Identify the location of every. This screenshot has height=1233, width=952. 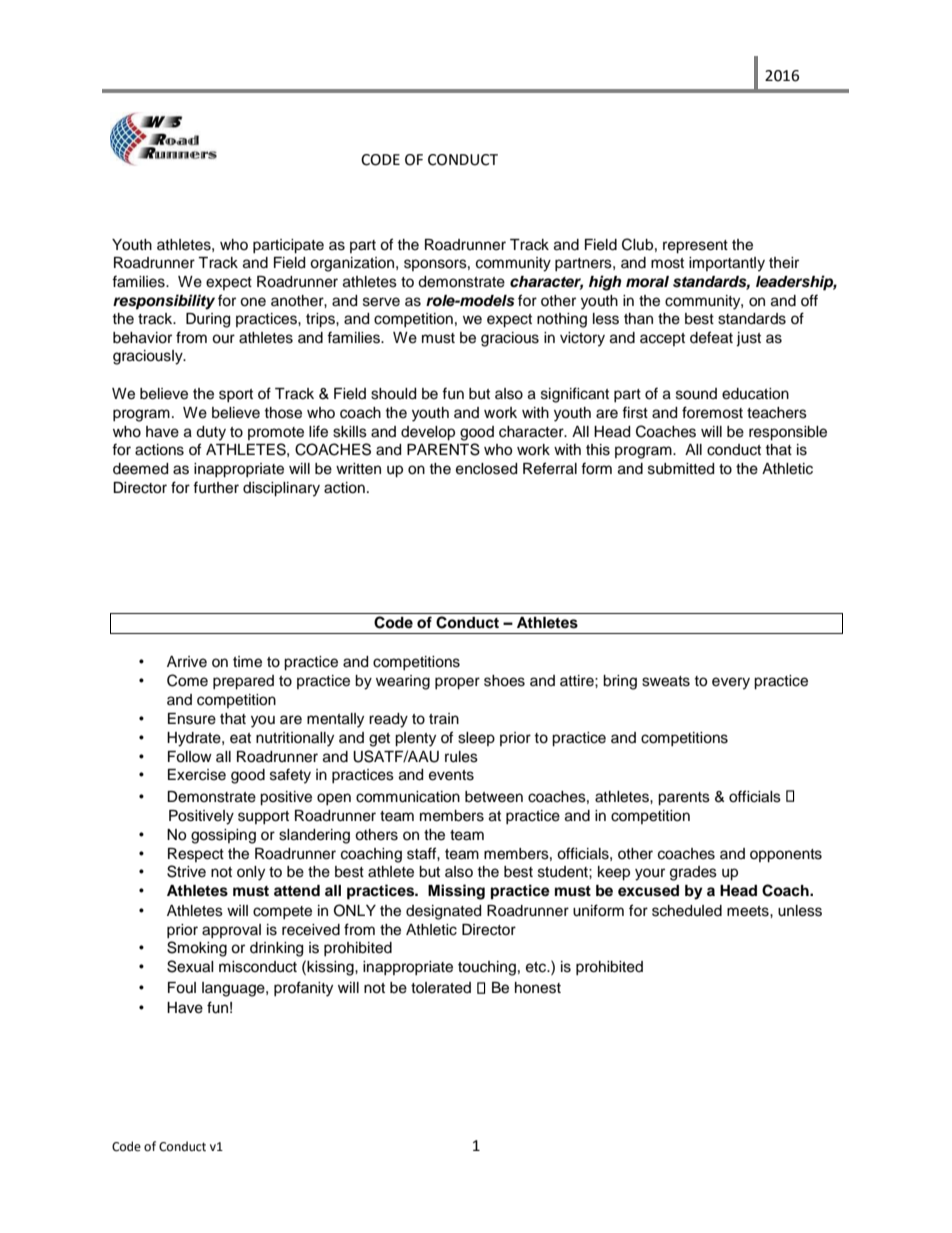
(731, 683).
